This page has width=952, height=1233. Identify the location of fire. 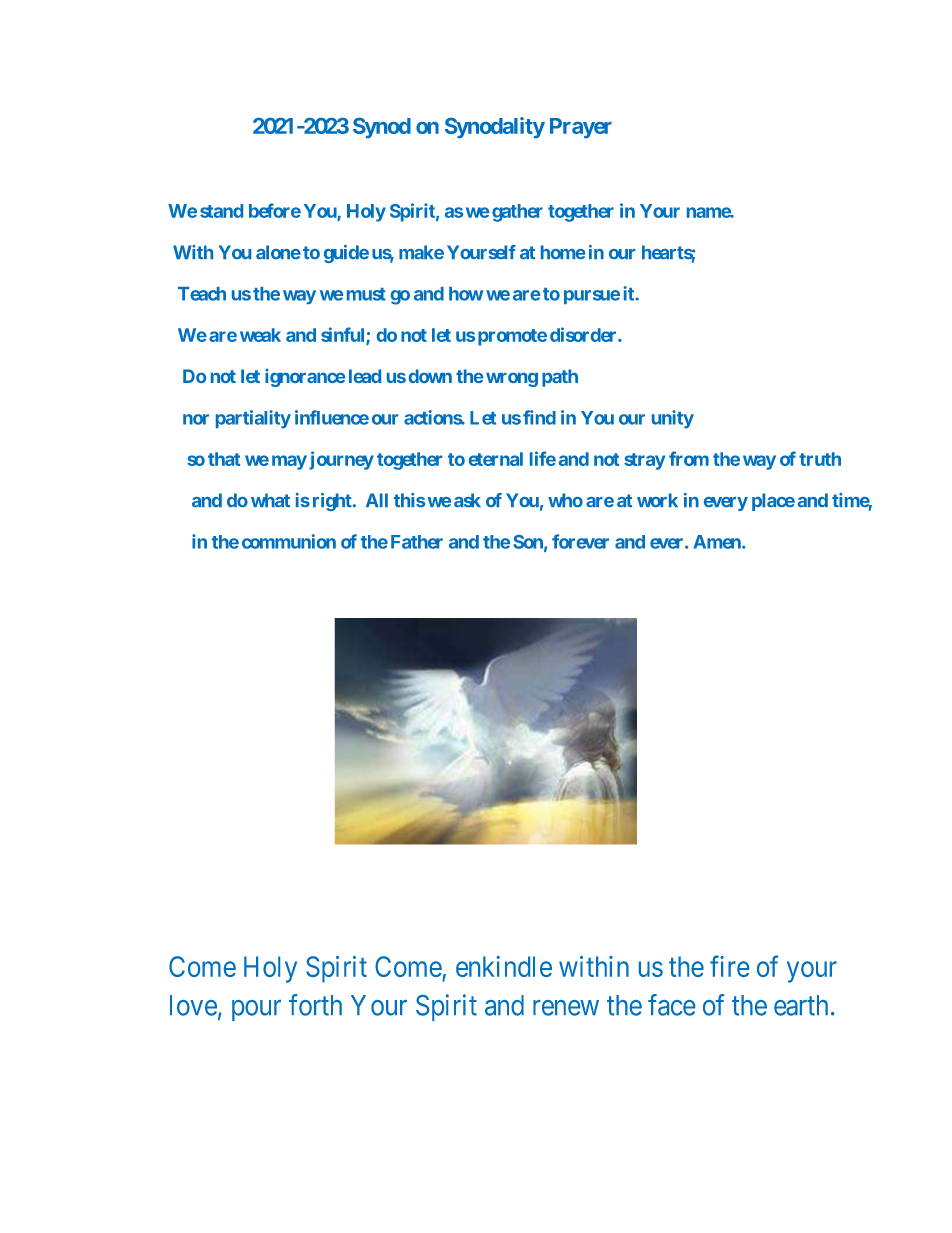
(729, 966).
